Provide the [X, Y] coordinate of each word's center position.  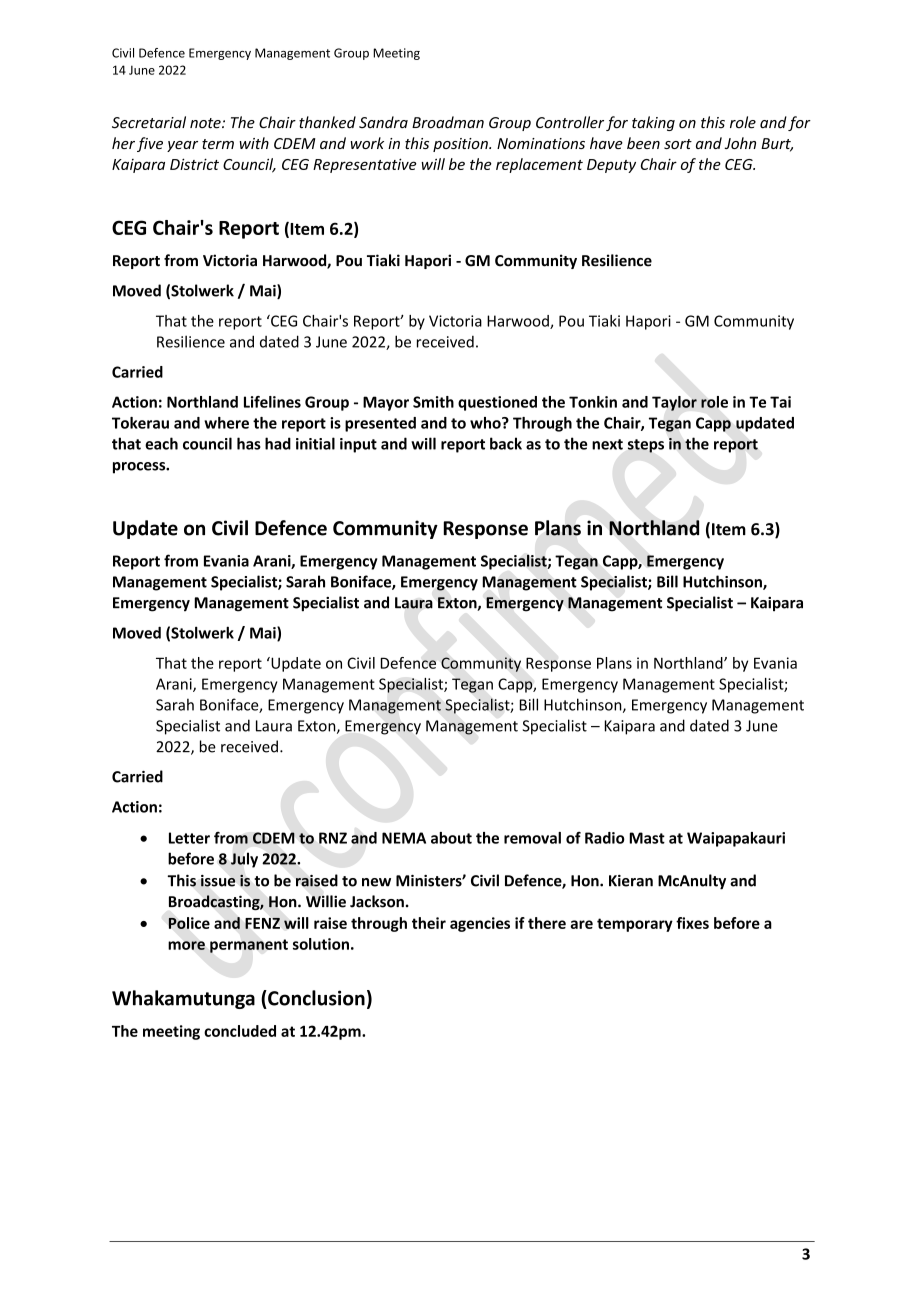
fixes [692, 923]
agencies [480, 924]
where [226, 423]
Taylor [674, 403]
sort [678, 144]
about [451, 838]
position [461, 145]
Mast [647, 838]
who [486, 423]
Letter [189, 838]
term [218, 144]
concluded [240, 1031]
